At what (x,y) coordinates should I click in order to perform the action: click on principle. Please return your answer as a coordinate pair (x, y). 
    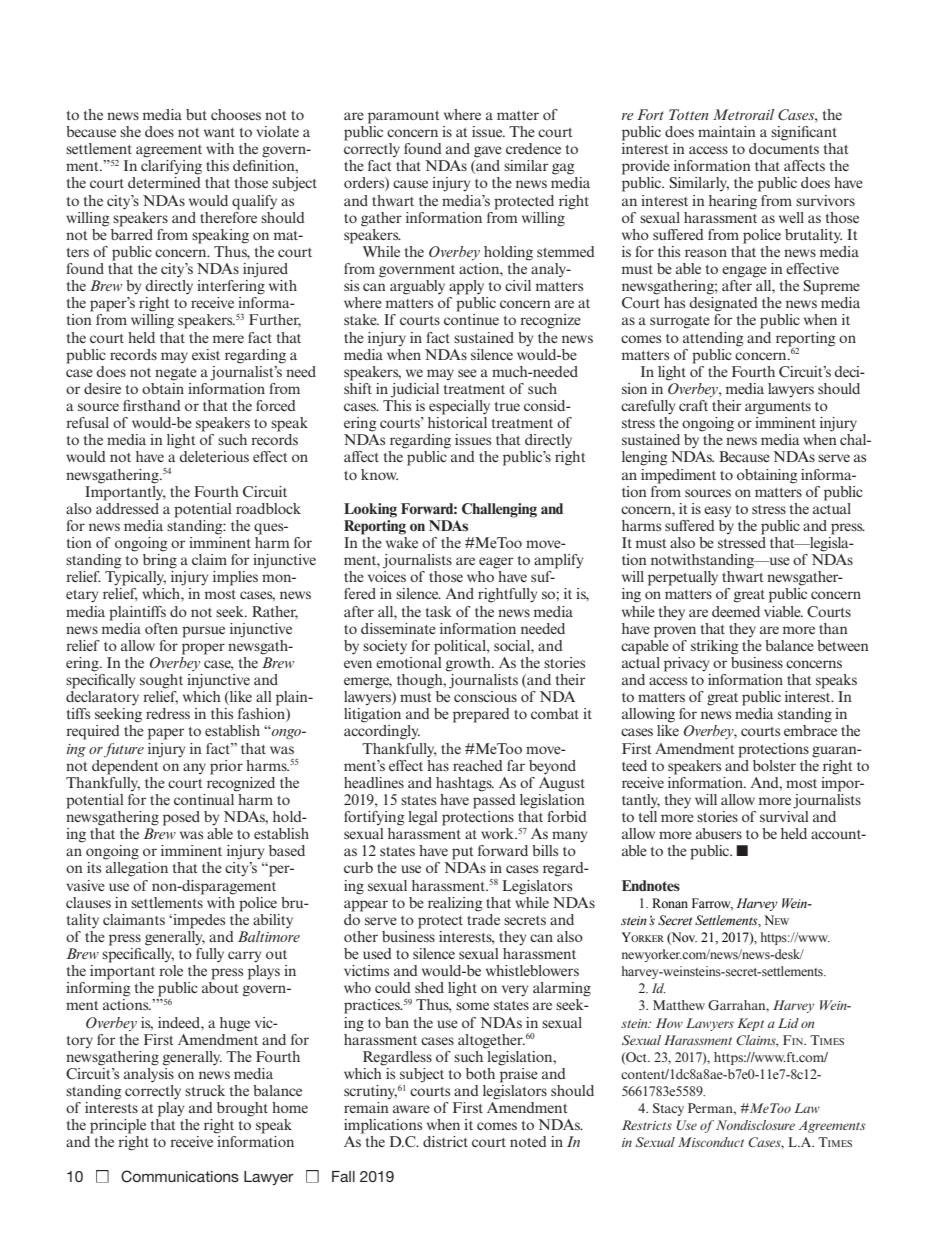
    Looking at the image, I should click on (118, 1126).
